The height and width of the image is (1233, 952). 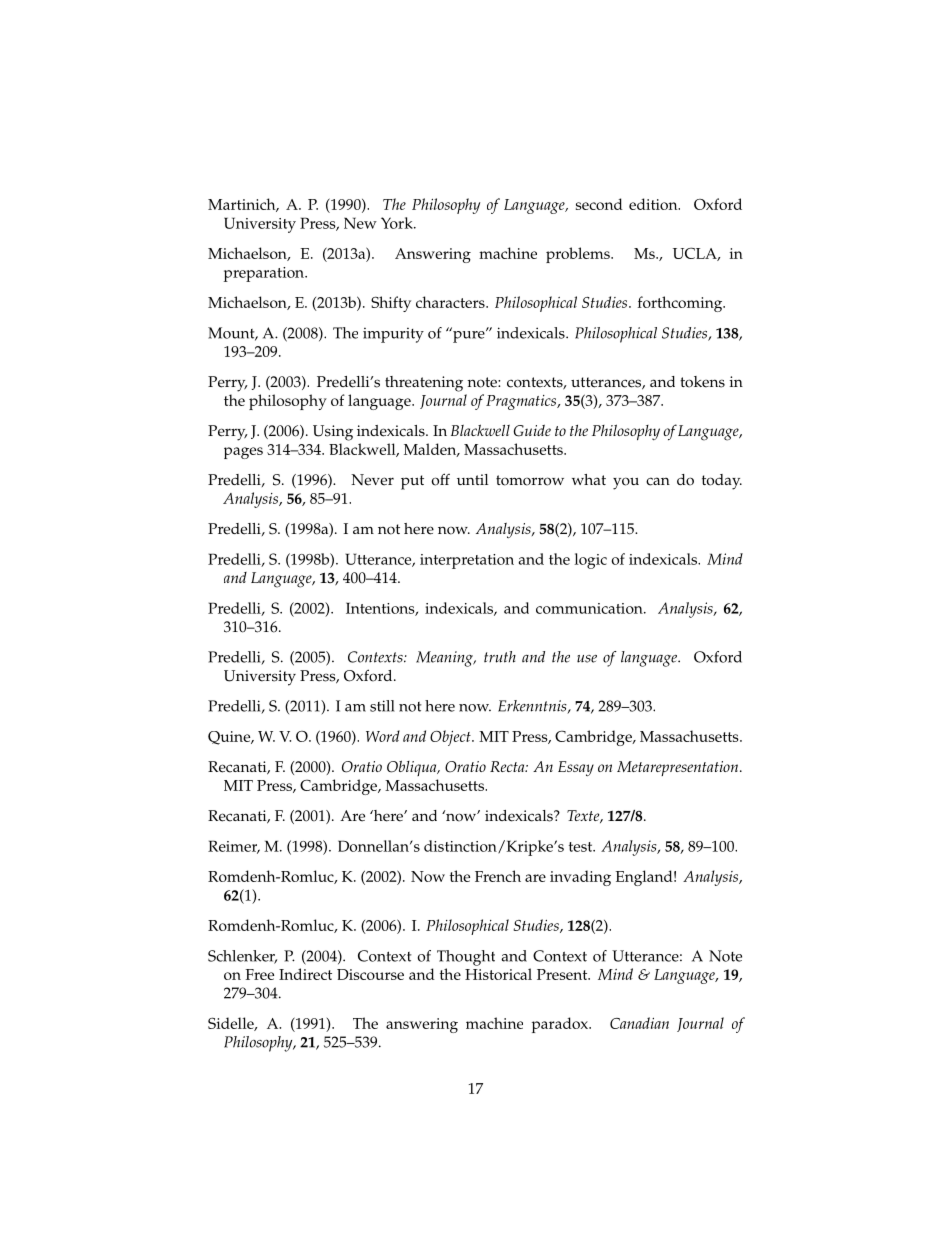 I want to click on New, so click(x=360, y=223).
